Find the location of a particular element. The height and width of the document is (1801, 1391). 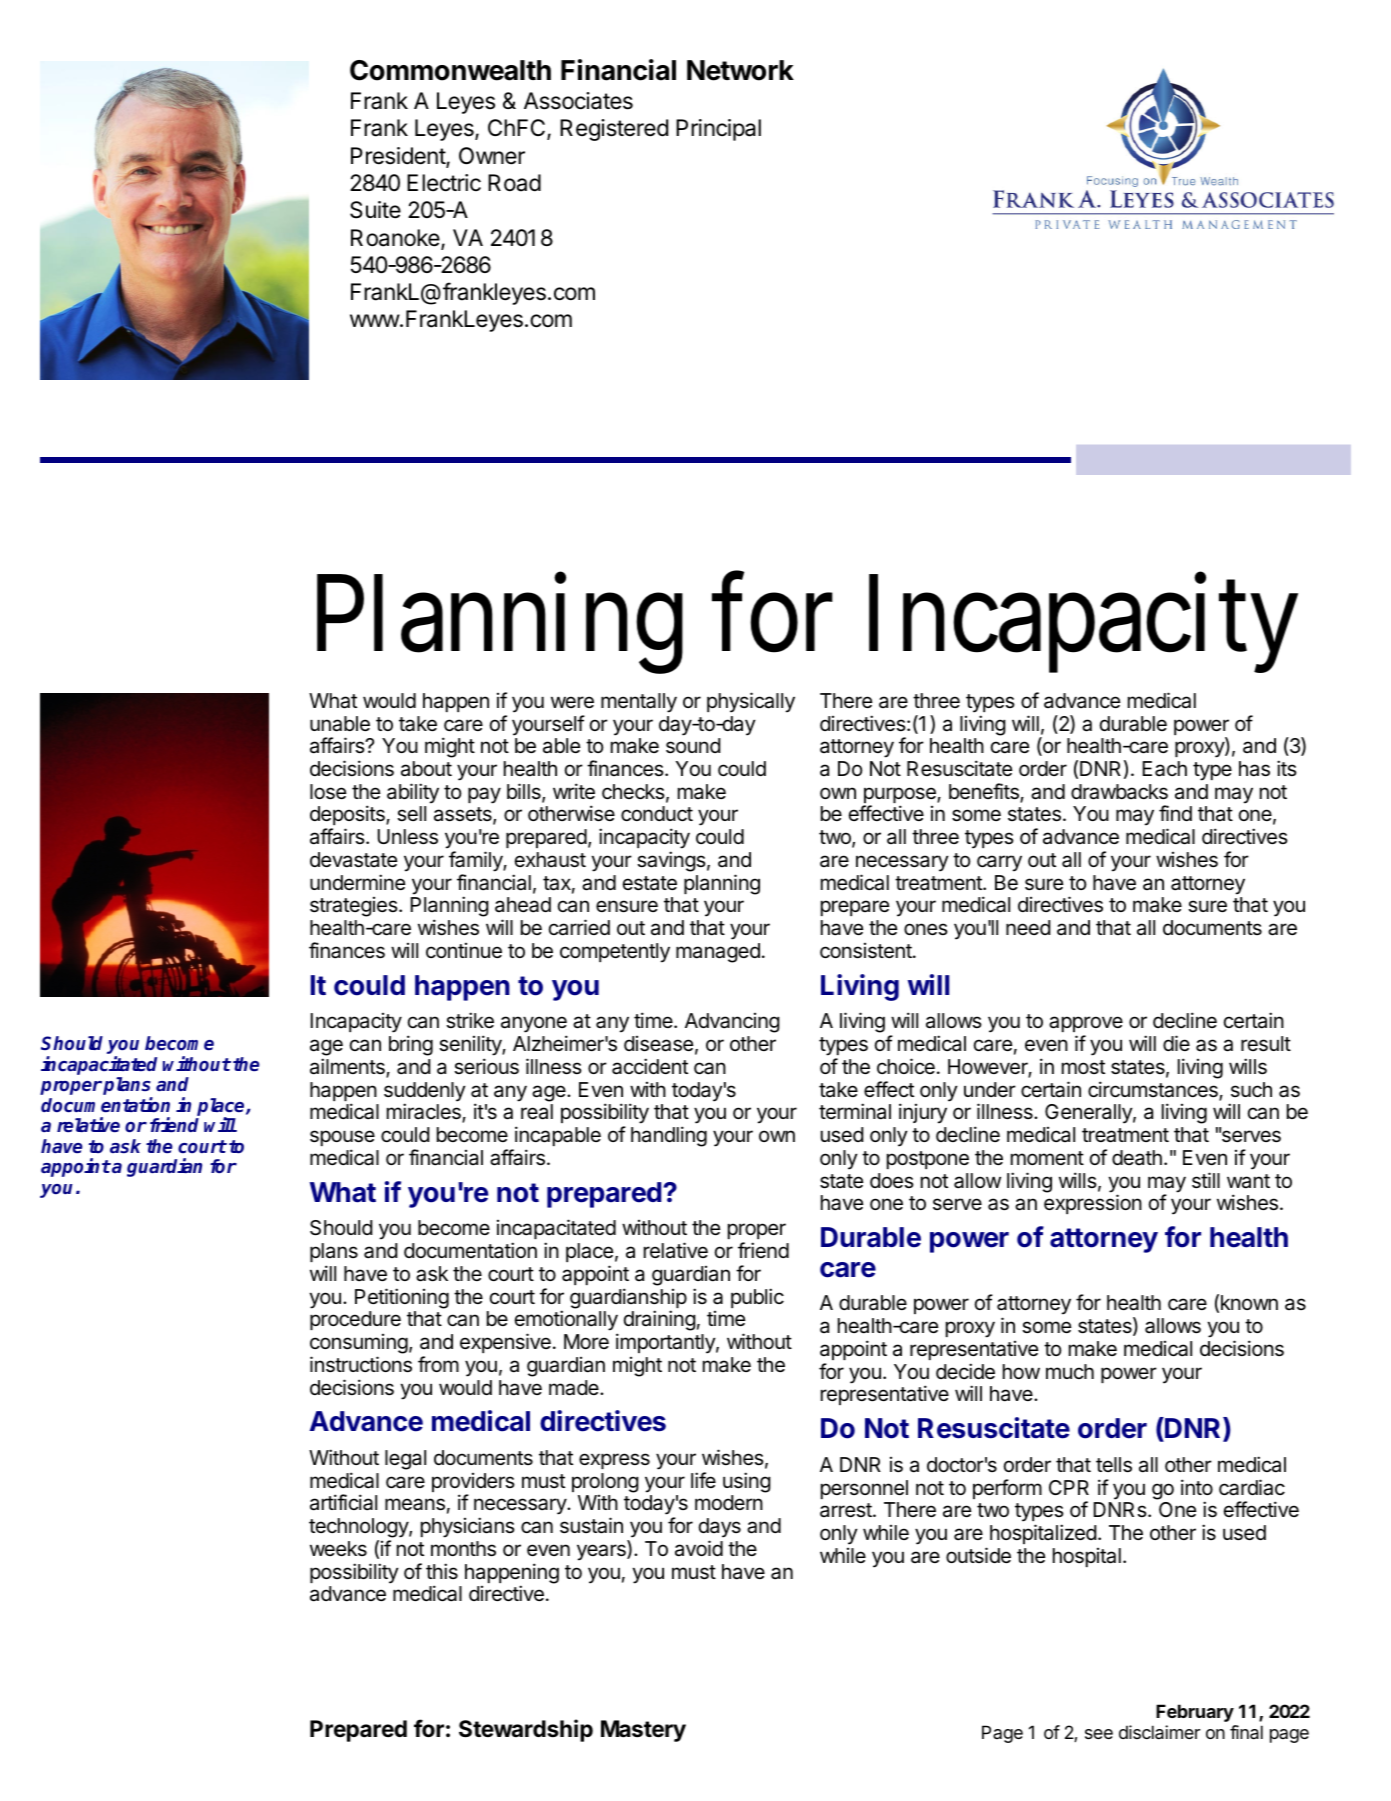

much is located at coordinates (1070, 1371).
